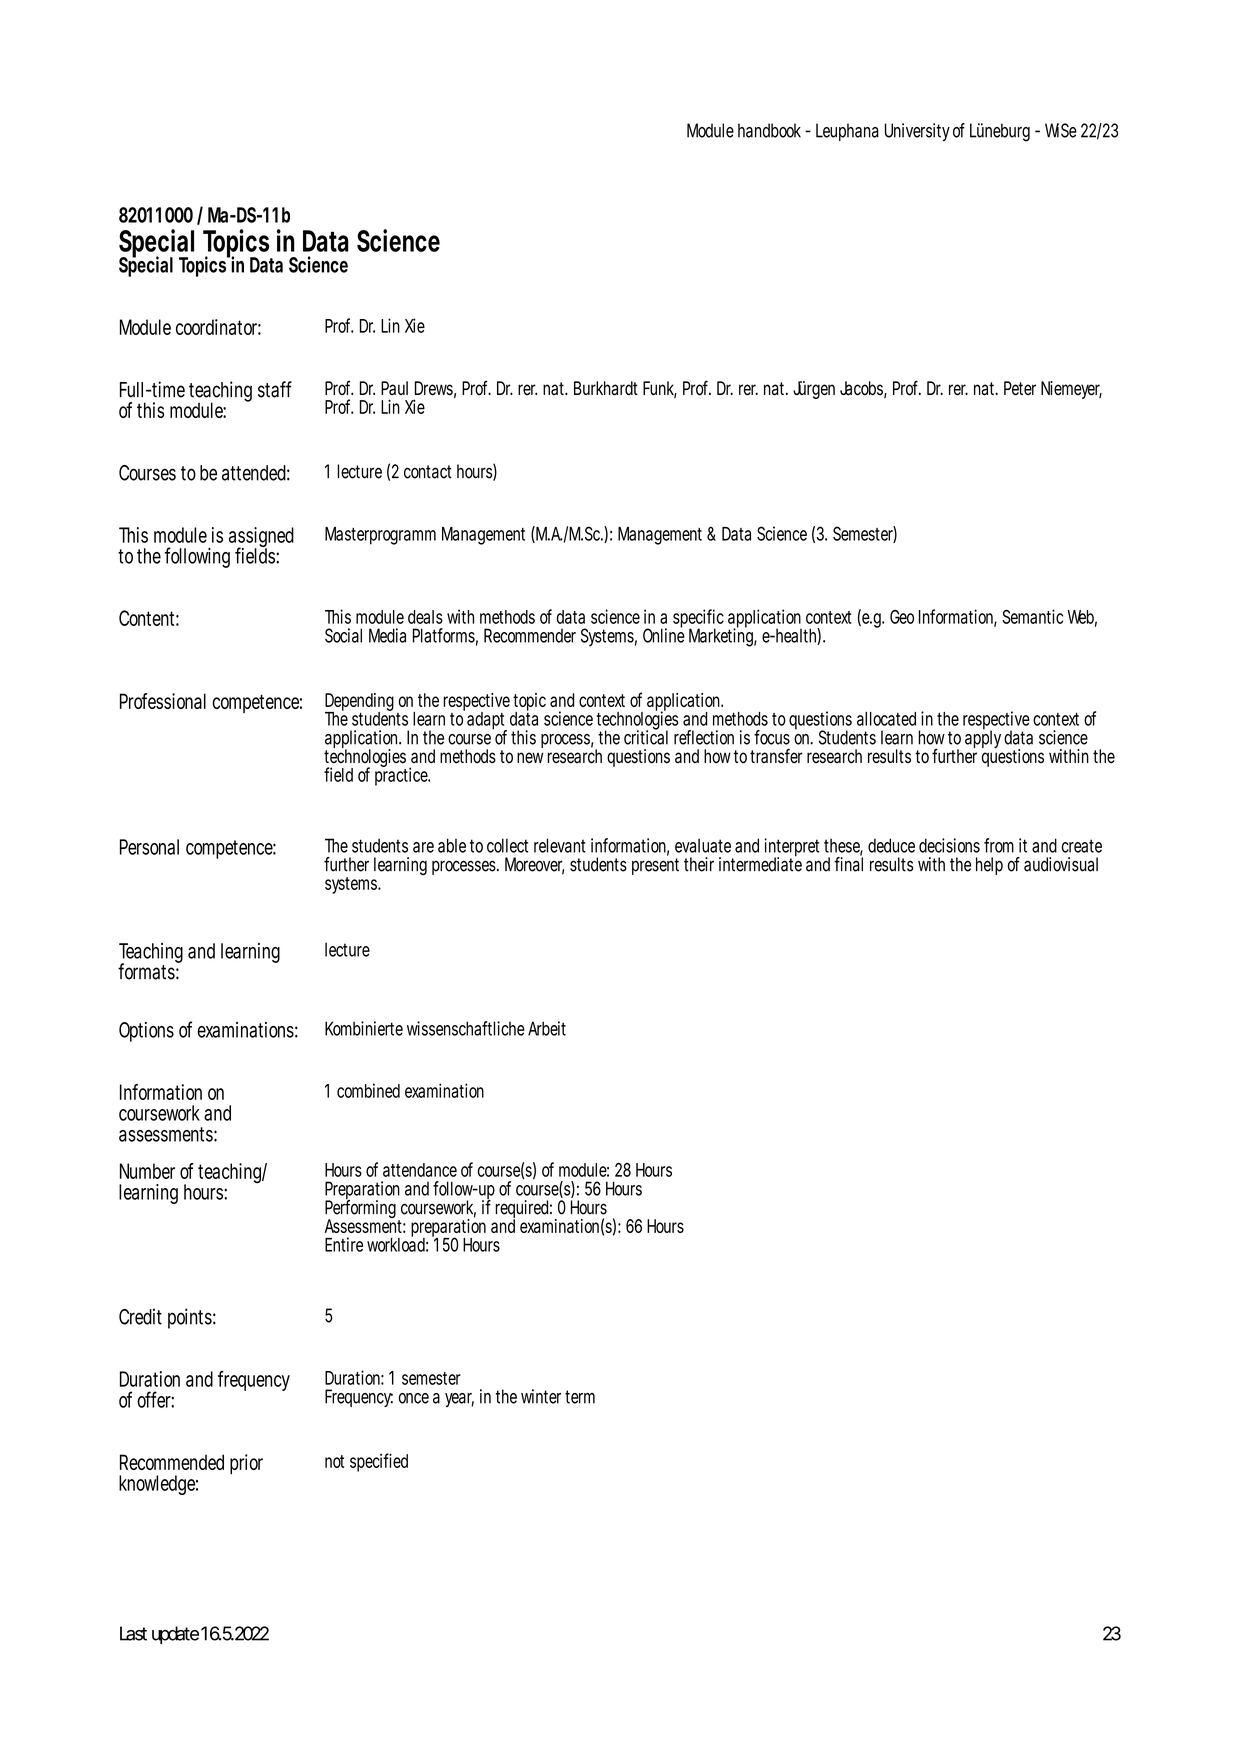 Image resolution: width=1237 pixels, height=1738 pixels. I want to click on specified, so click(379, 1462).
